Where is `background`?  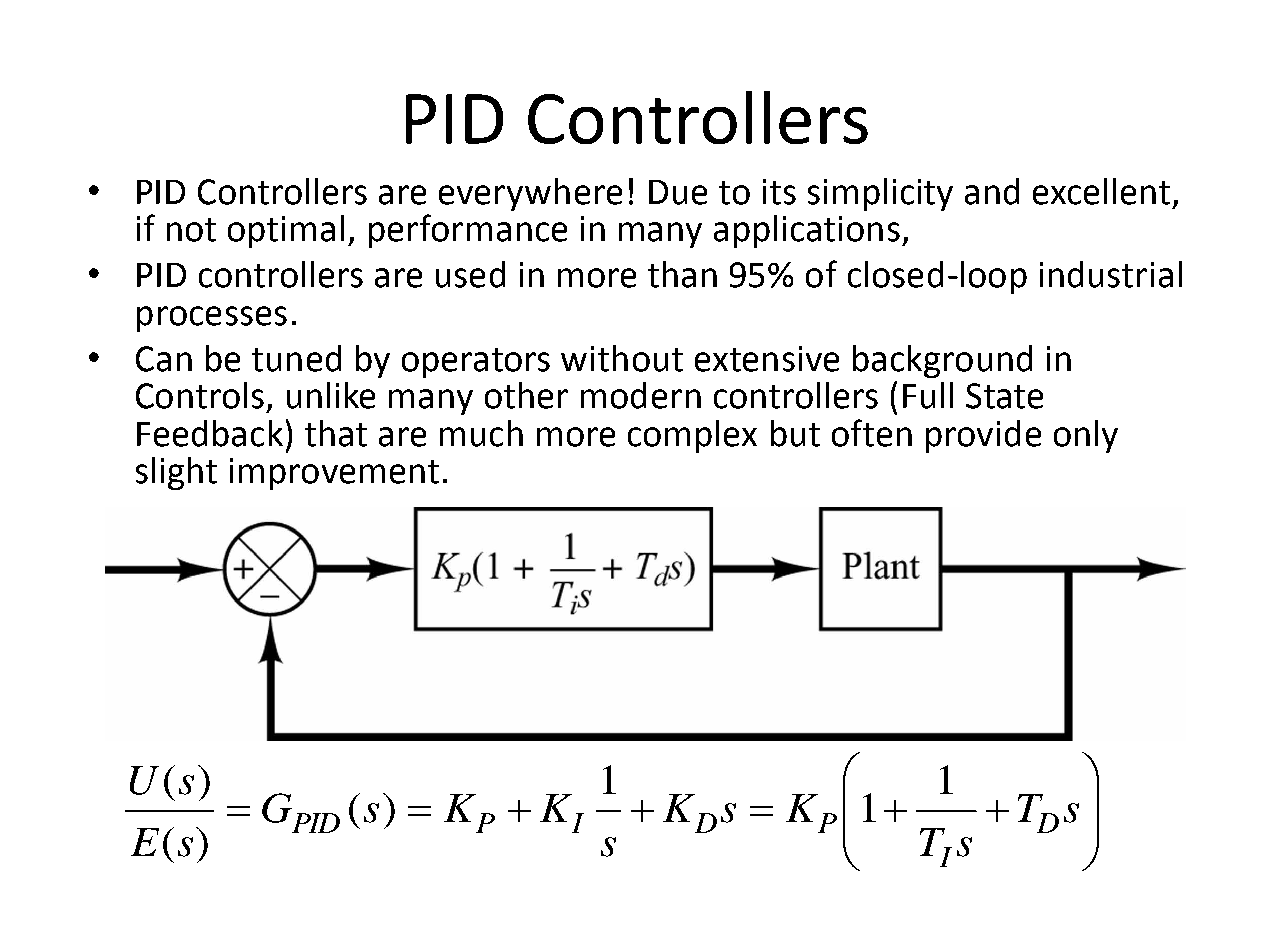
background is located at coordinates (942, 361).
